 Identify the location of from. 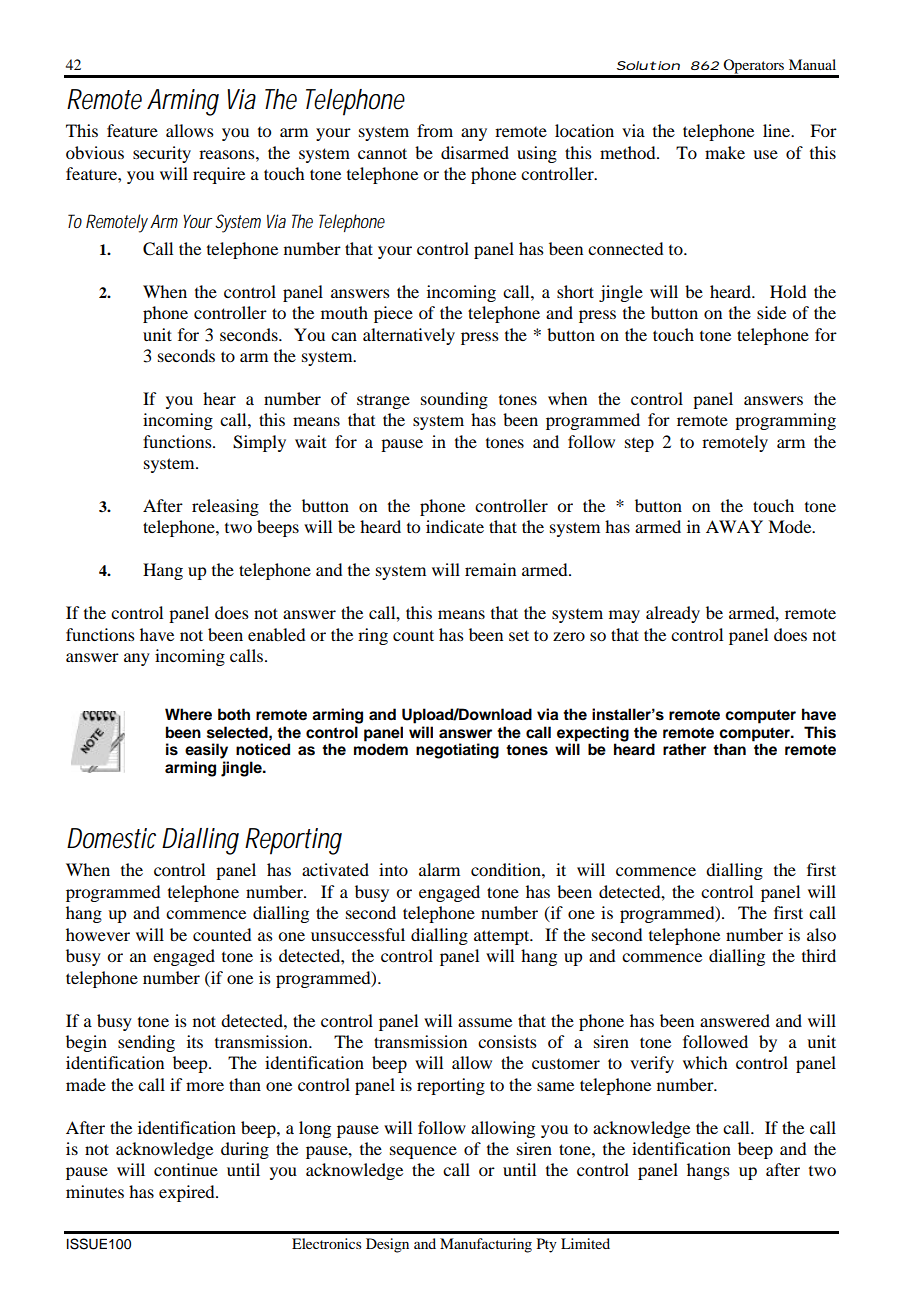
(435, 130).
